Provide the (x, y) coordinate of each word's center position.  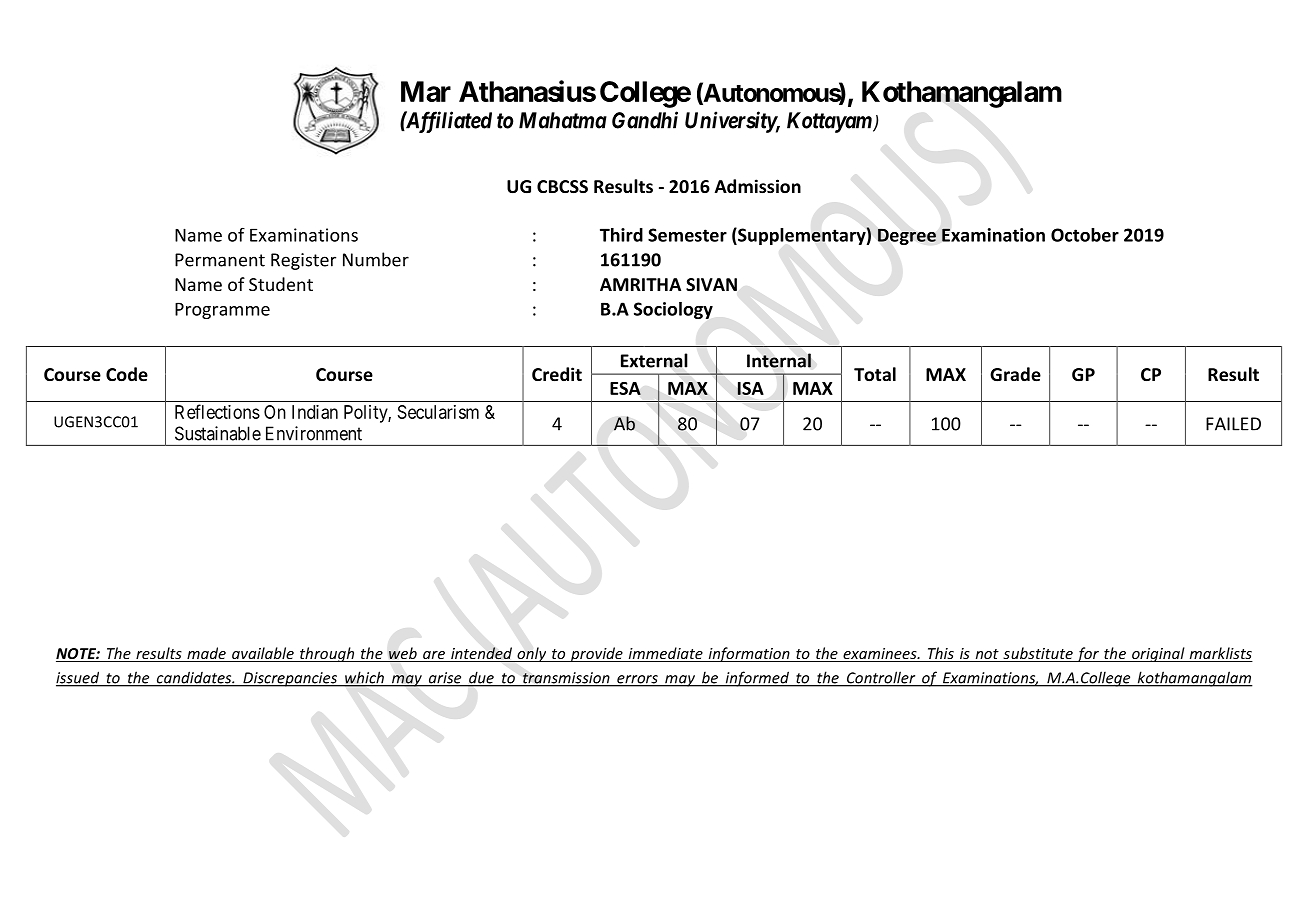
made (206, 654)
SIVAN (711, 284)
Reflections (217, 411)
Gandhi (645, 120)
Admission (758, 186)
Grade (1015, 374)
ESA (625, 388)
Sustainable (218, 433)
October (1085, 235)
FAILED (1233, 424)
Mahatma (563, 120)
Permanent (220, 260)
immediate (665, 654)
